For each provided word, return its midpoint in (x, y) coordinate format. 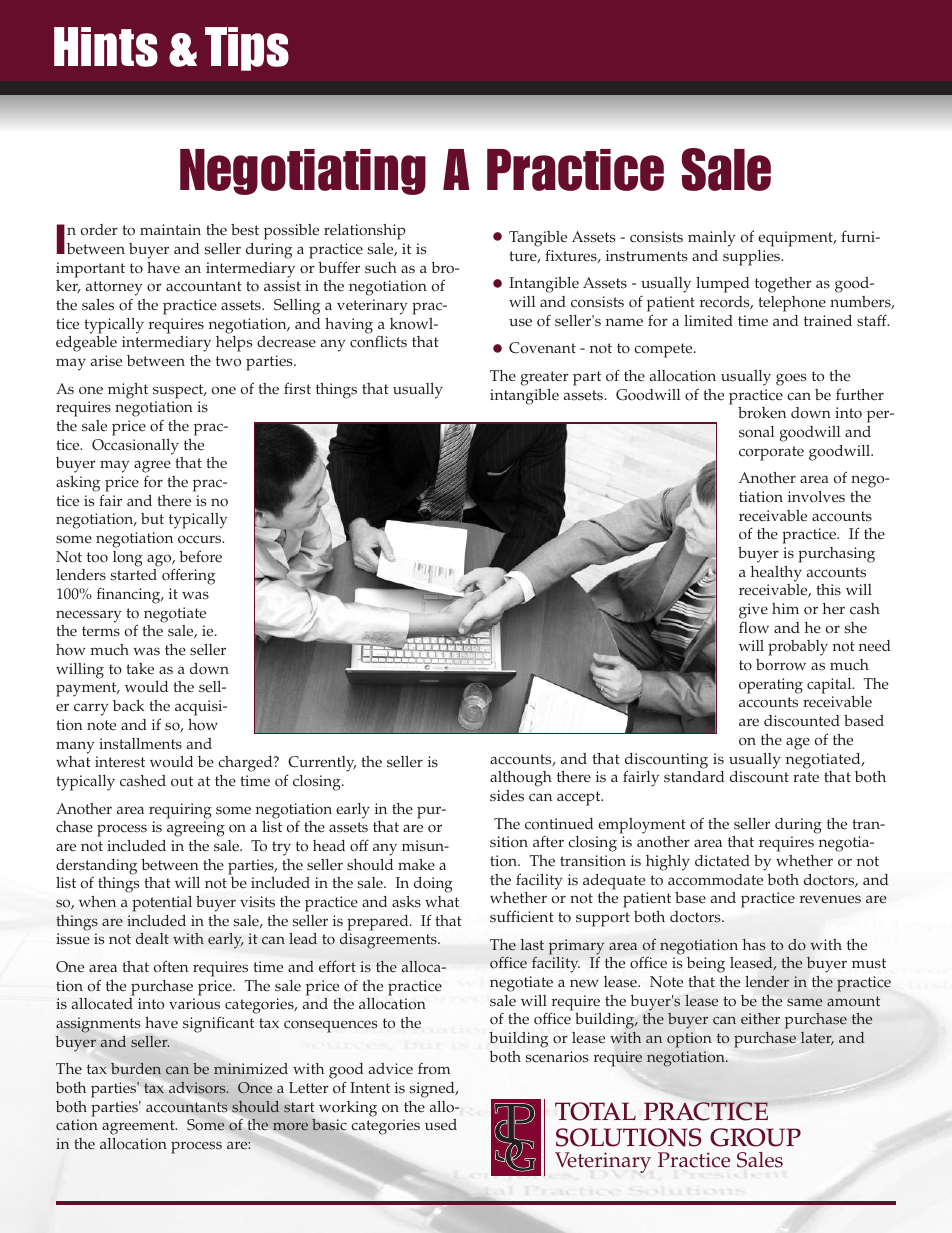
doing (433, 885)
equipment (796, 239)
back (129, 706)
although (521, 779)
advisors (198, 1088)
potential (162, 904)
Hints (106, 47)
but (152, 518)
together (783, 285)
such (381, 268)
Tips (247, 49)
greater (545, 378)
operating (771, 686)
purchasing (836, 555)
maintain (170, 229)
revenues (830, 899)
